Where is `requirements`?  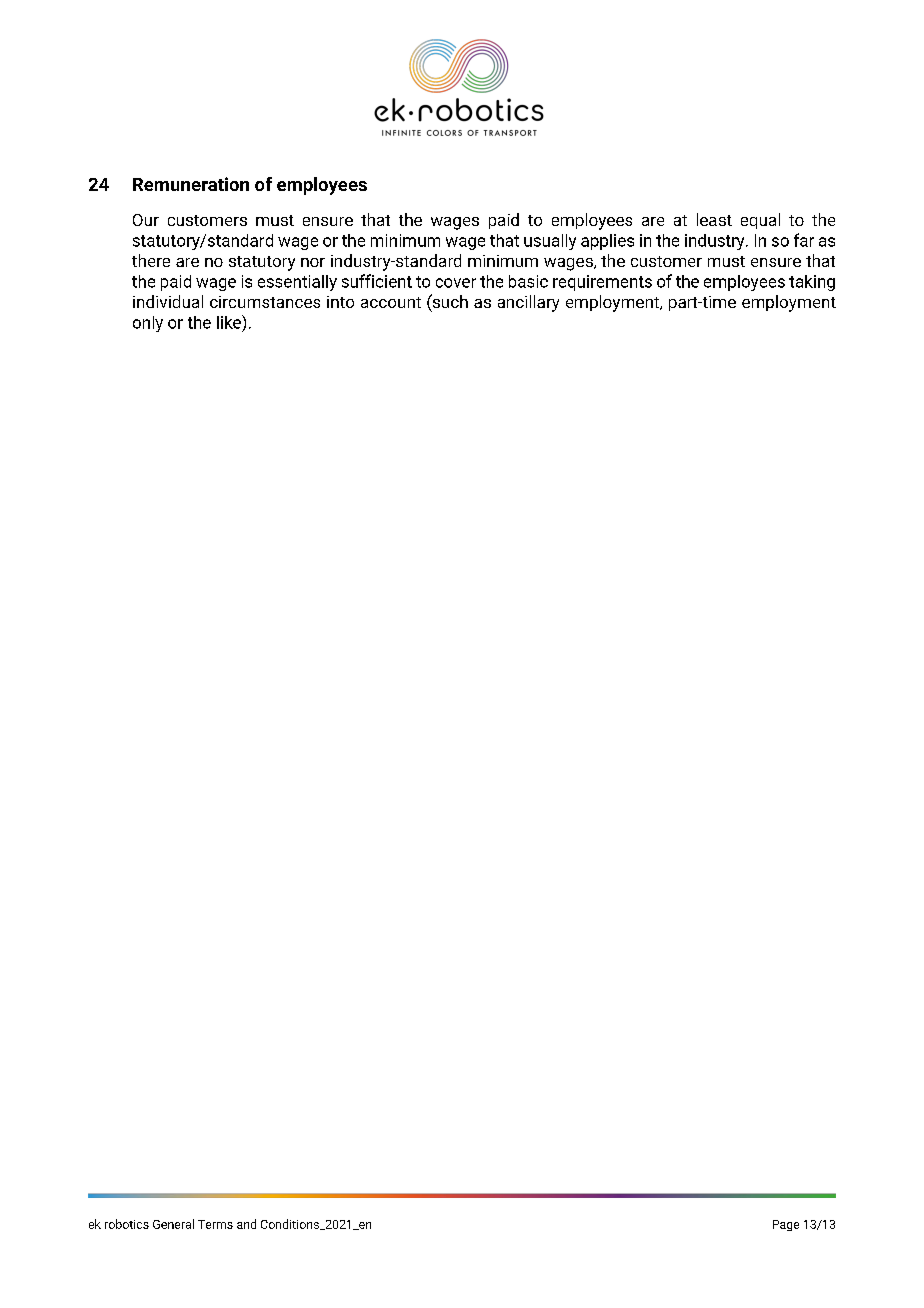
requirements is located at coordinates (602, 283).
